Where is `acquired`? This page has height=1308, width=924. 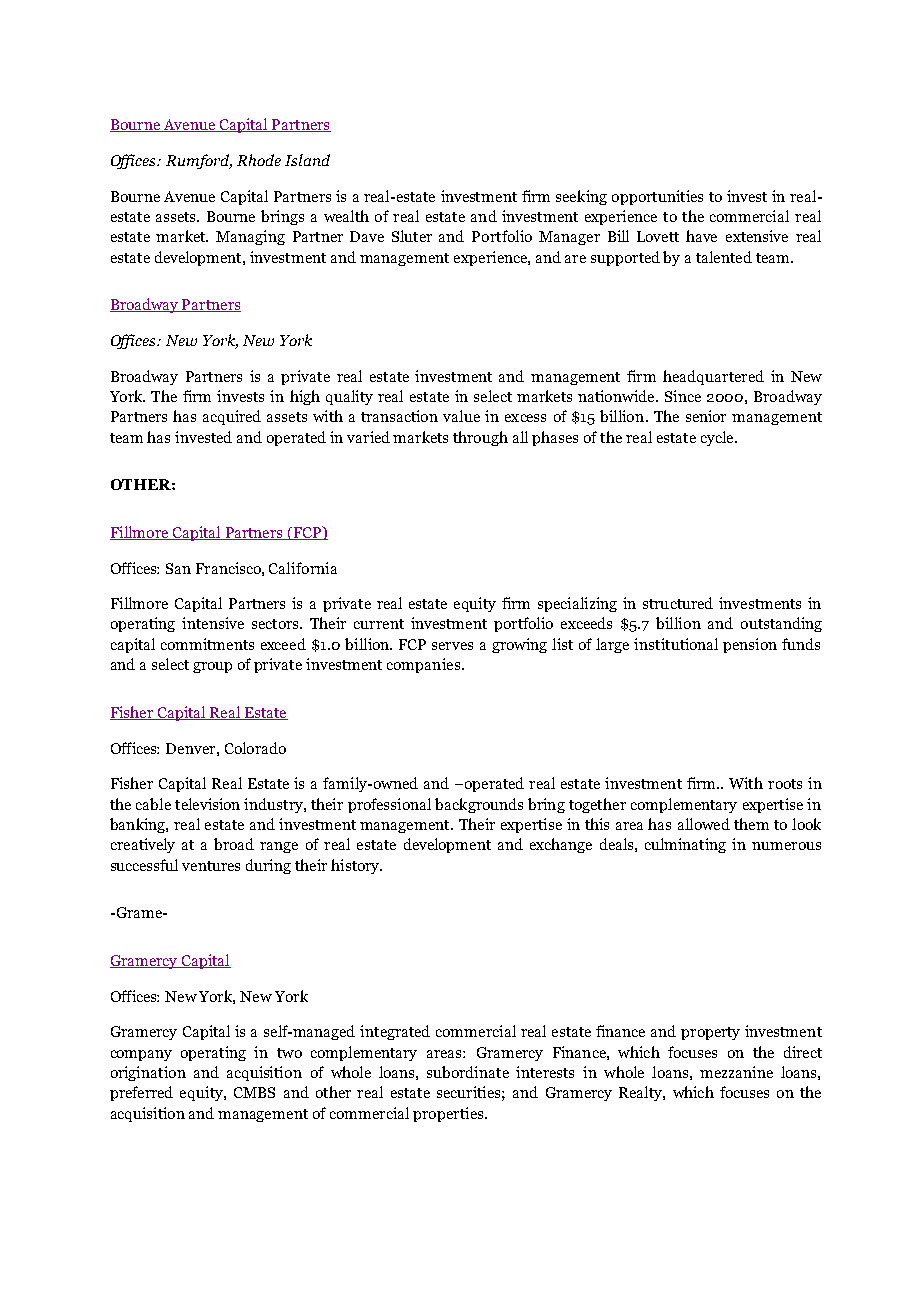 acquired is located at coordinates (232, 417).
